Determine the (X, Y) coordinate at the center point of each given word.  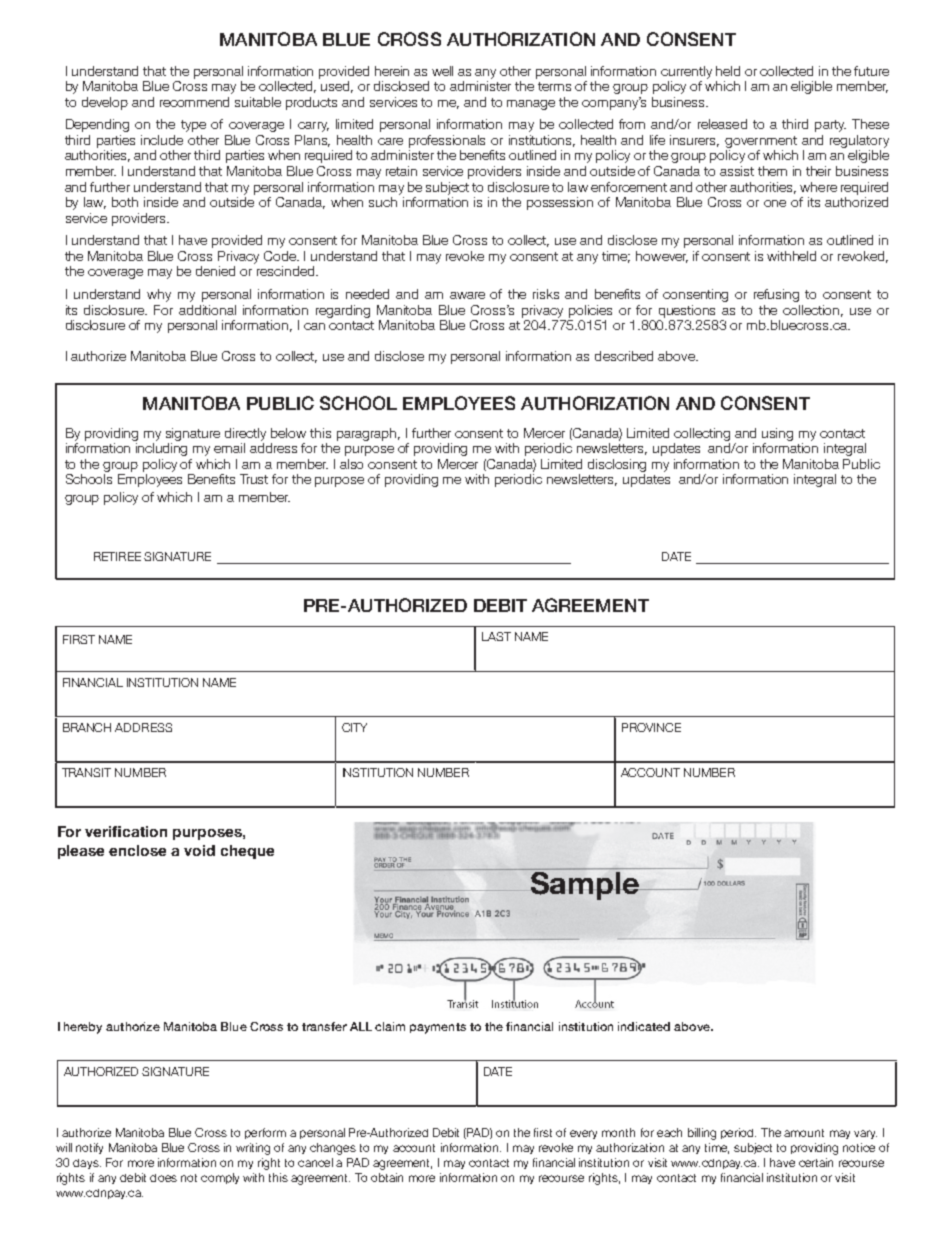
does (163, 1178)
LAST (496, 636)
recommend (194, 102)
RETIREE (117, 556)
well (442, 71)
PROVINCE (651, 727)
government (761, 142)
